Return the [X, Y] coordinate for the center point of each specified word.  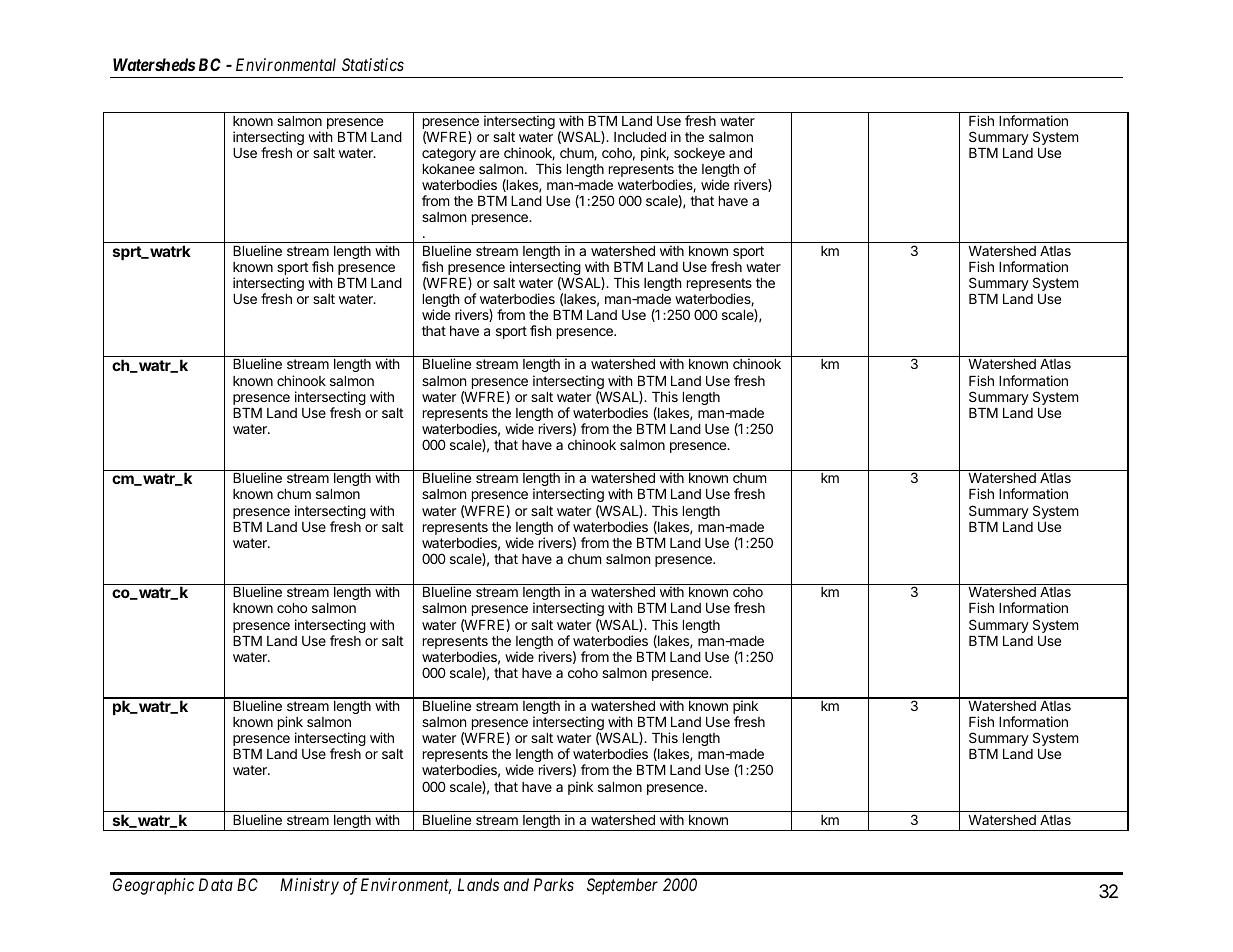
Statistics [373, 64]
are [489, 154]
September [622, 886]
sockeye [699, 154]
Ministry [309, 886]
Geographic [153, 886]
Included [640, 137]
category [449, 154]
